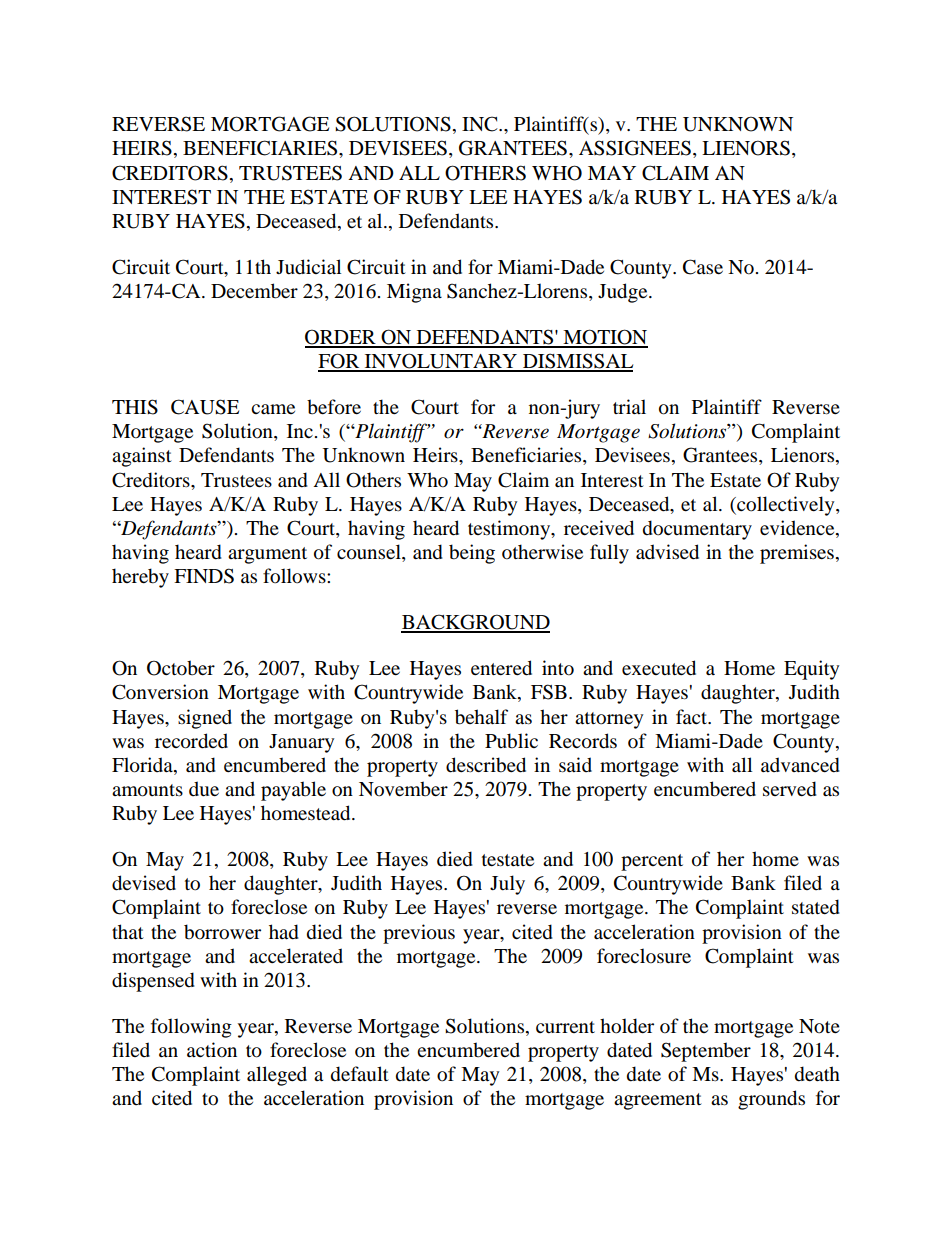  What do you see at coordinates (212, 1050) in the screenshot?
I see `action` at bounding box center [212, 1050].
